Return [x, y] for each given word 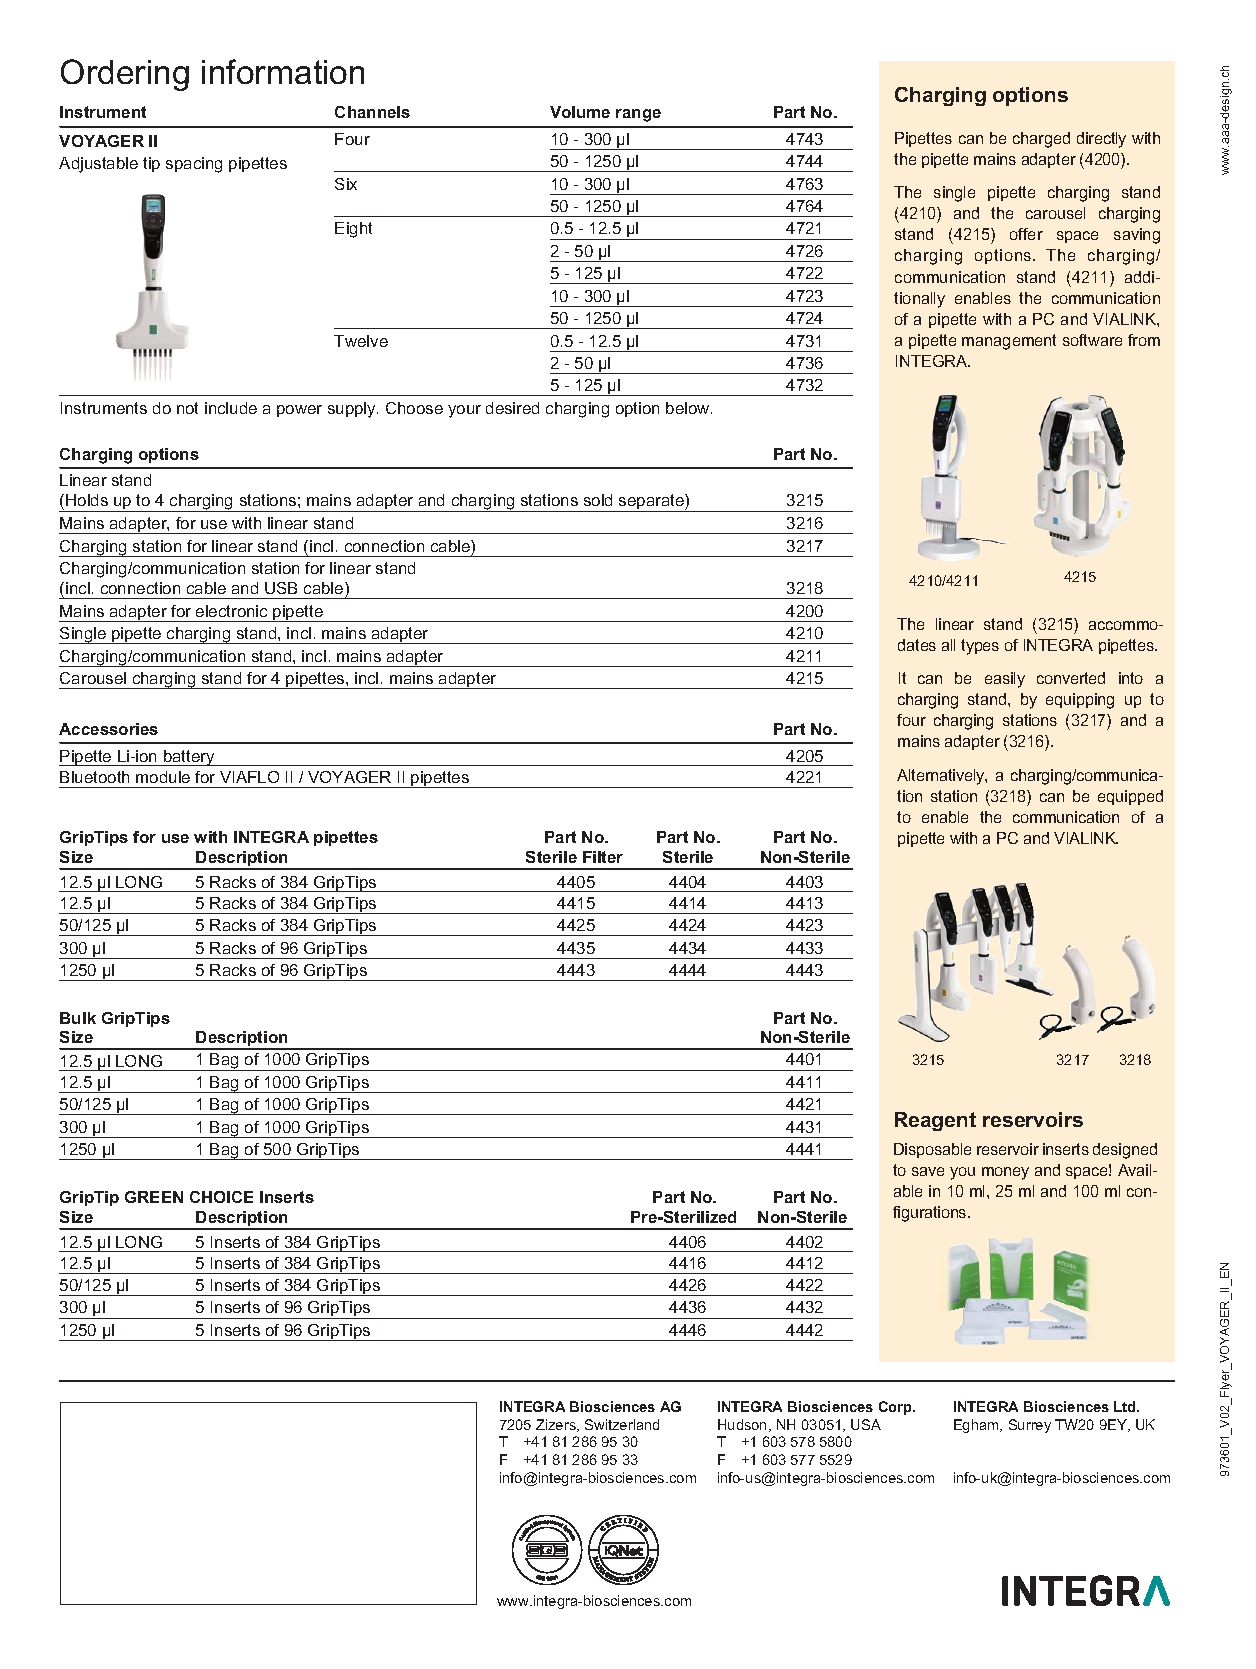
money [1005, 1173]
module [163, 777]
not [187, 408]
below [689, 408]
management [1009, 342]
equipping [1080, 701]
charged [1041, 140]
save [928, 1171]
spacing [194, 165]
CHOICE [221, 1197]
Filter [603, 857]
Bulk [78, 1018]
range [638, 115]
